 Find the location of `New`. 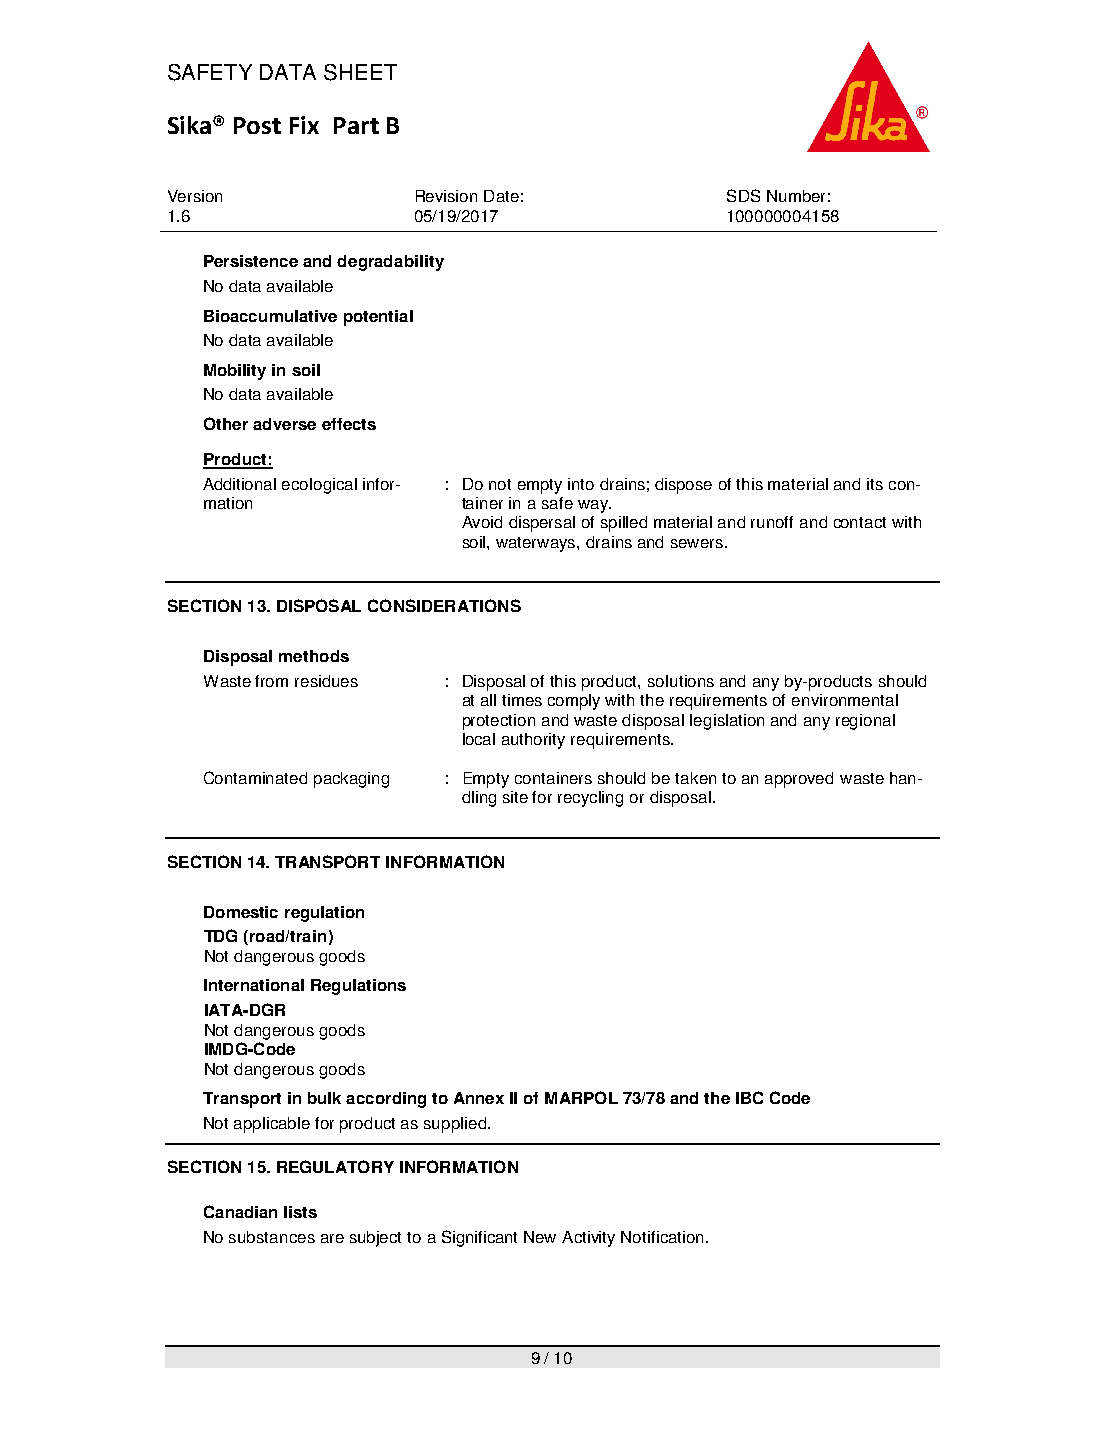

New is located at coordinates (540, 1237).
